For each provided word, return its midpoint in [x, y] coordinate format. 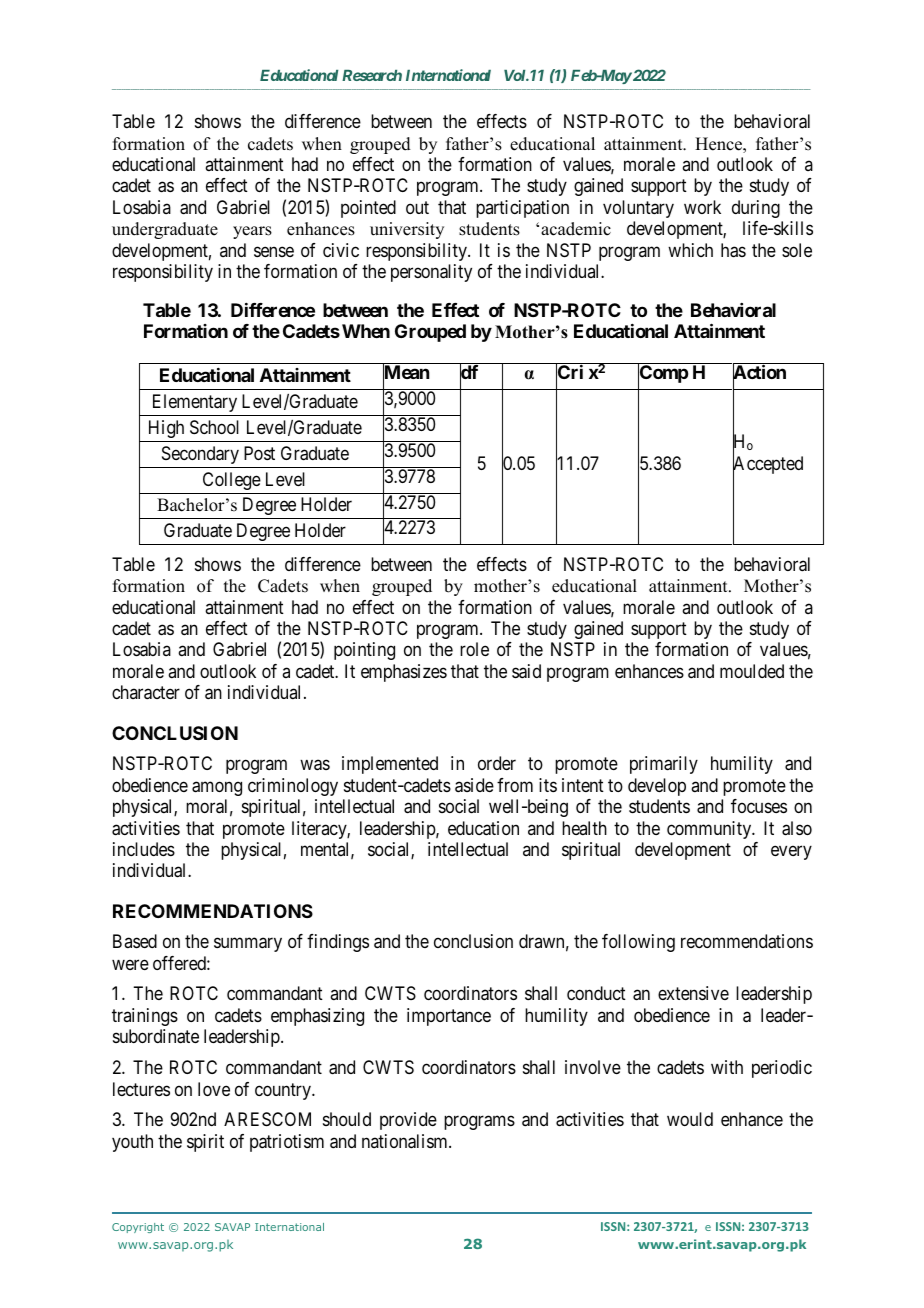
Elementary [195, 403]
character [146, 692]
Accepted [768, 466]
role [474, 649]
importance [449, 1017]
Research [372, 75]
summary [248, 945]
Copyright [138, 1228]
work [702, 207]
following [638, 943]
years [252, 232]
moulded [752, 671]
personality [431, 273]
